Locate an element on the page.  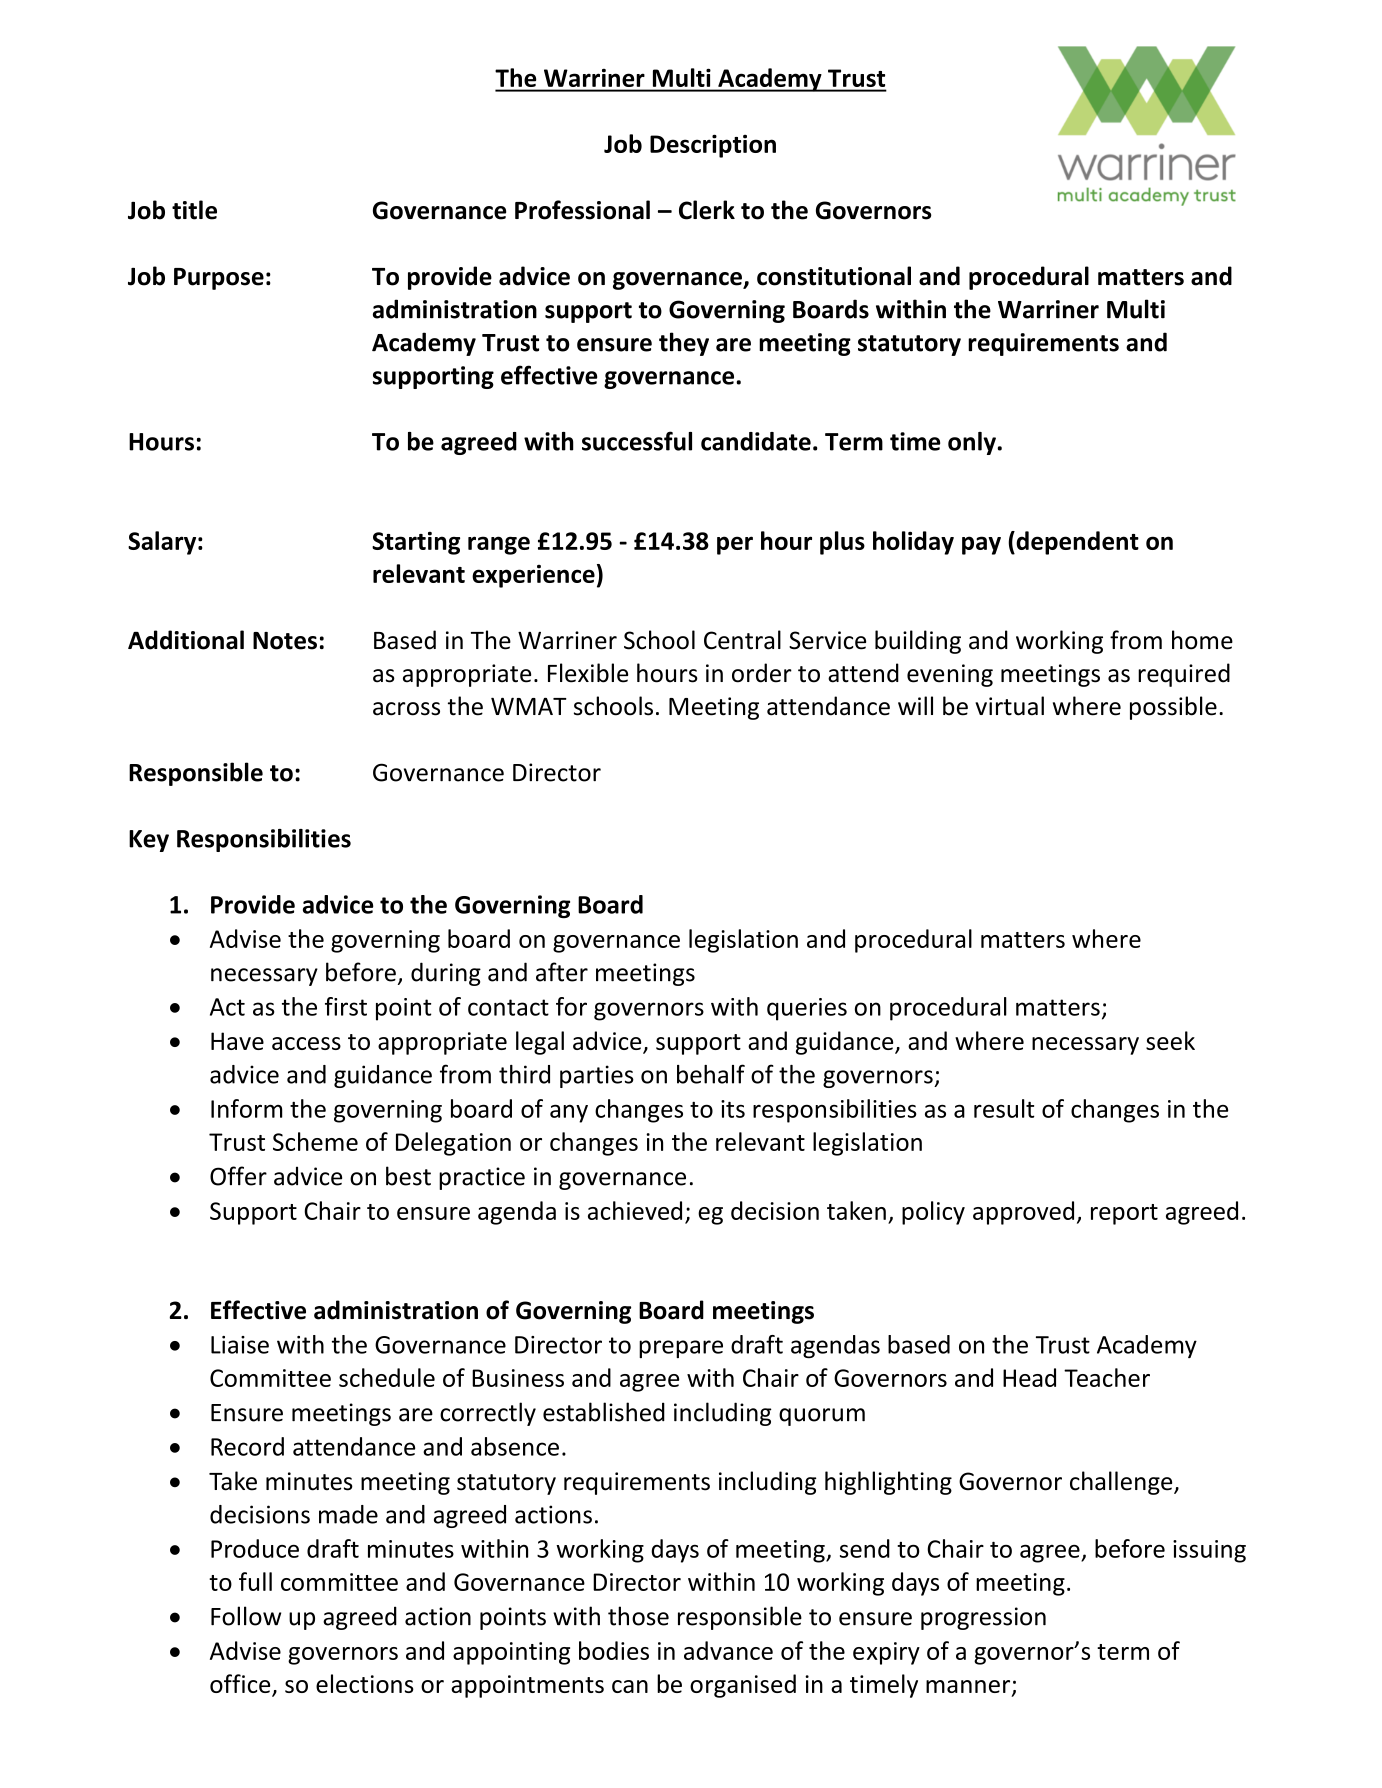
constitutional is located at coordinates (834, 276).
